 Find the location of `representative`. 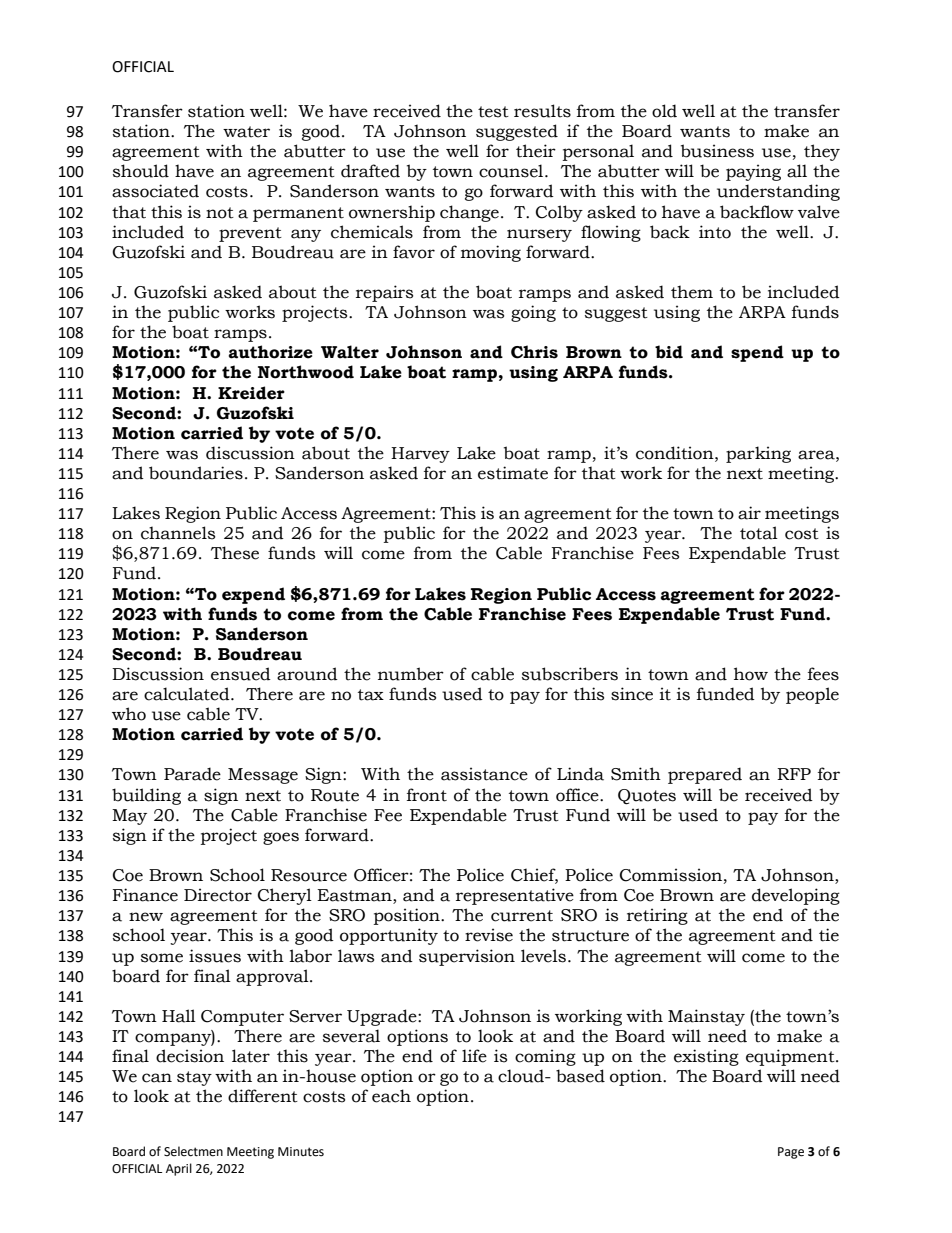

representative is located at coordinates (515, 896).
